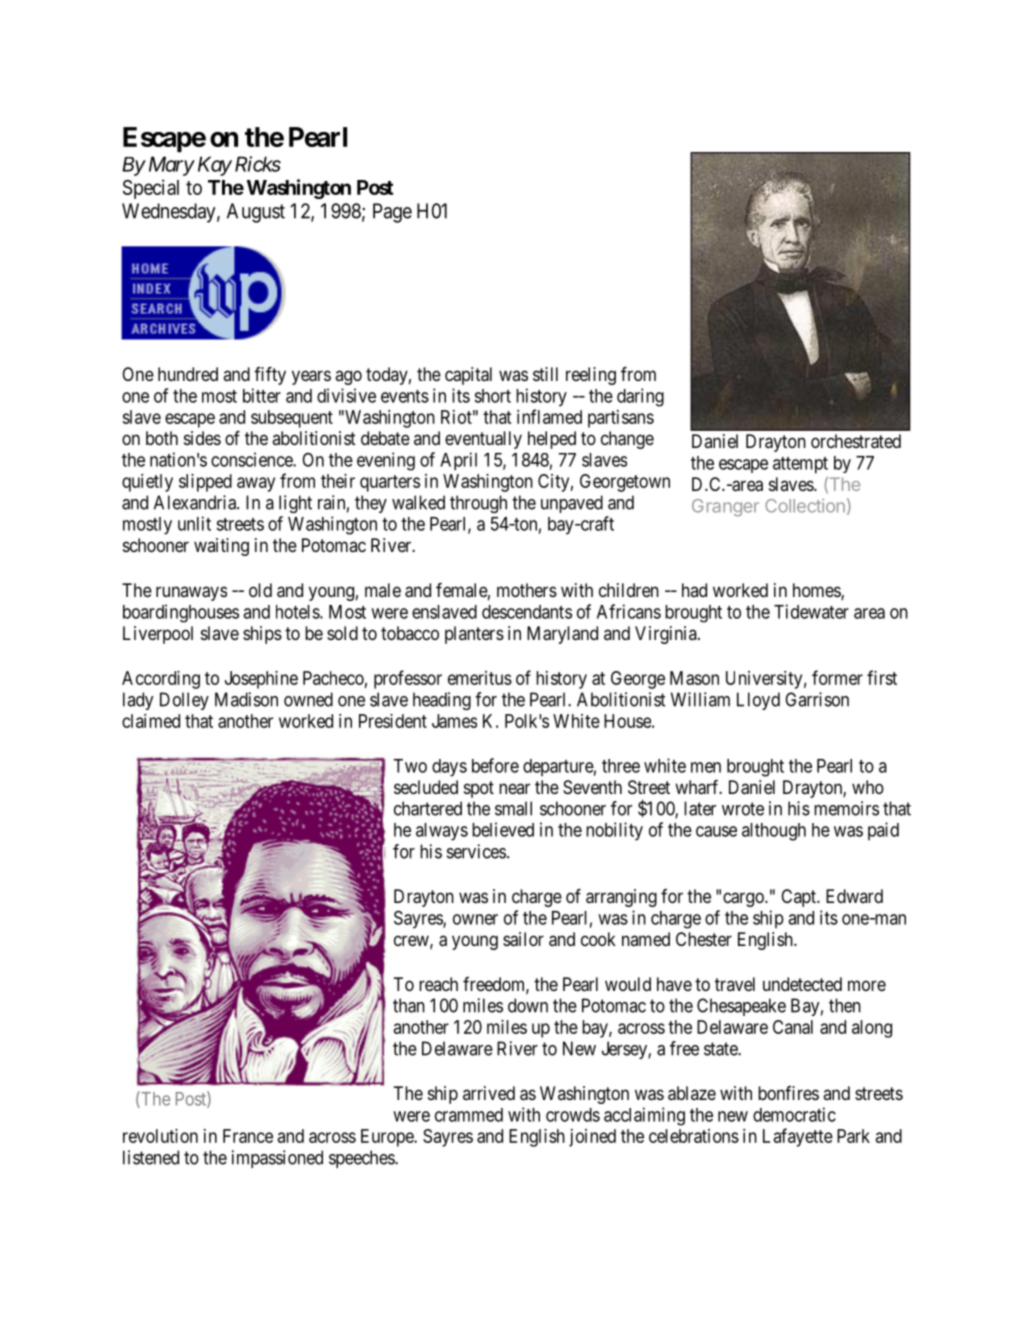  What do you see at coordinates (480, 678) in the screenshot?
I see `emeritus` at bounding box center [480, 678].
